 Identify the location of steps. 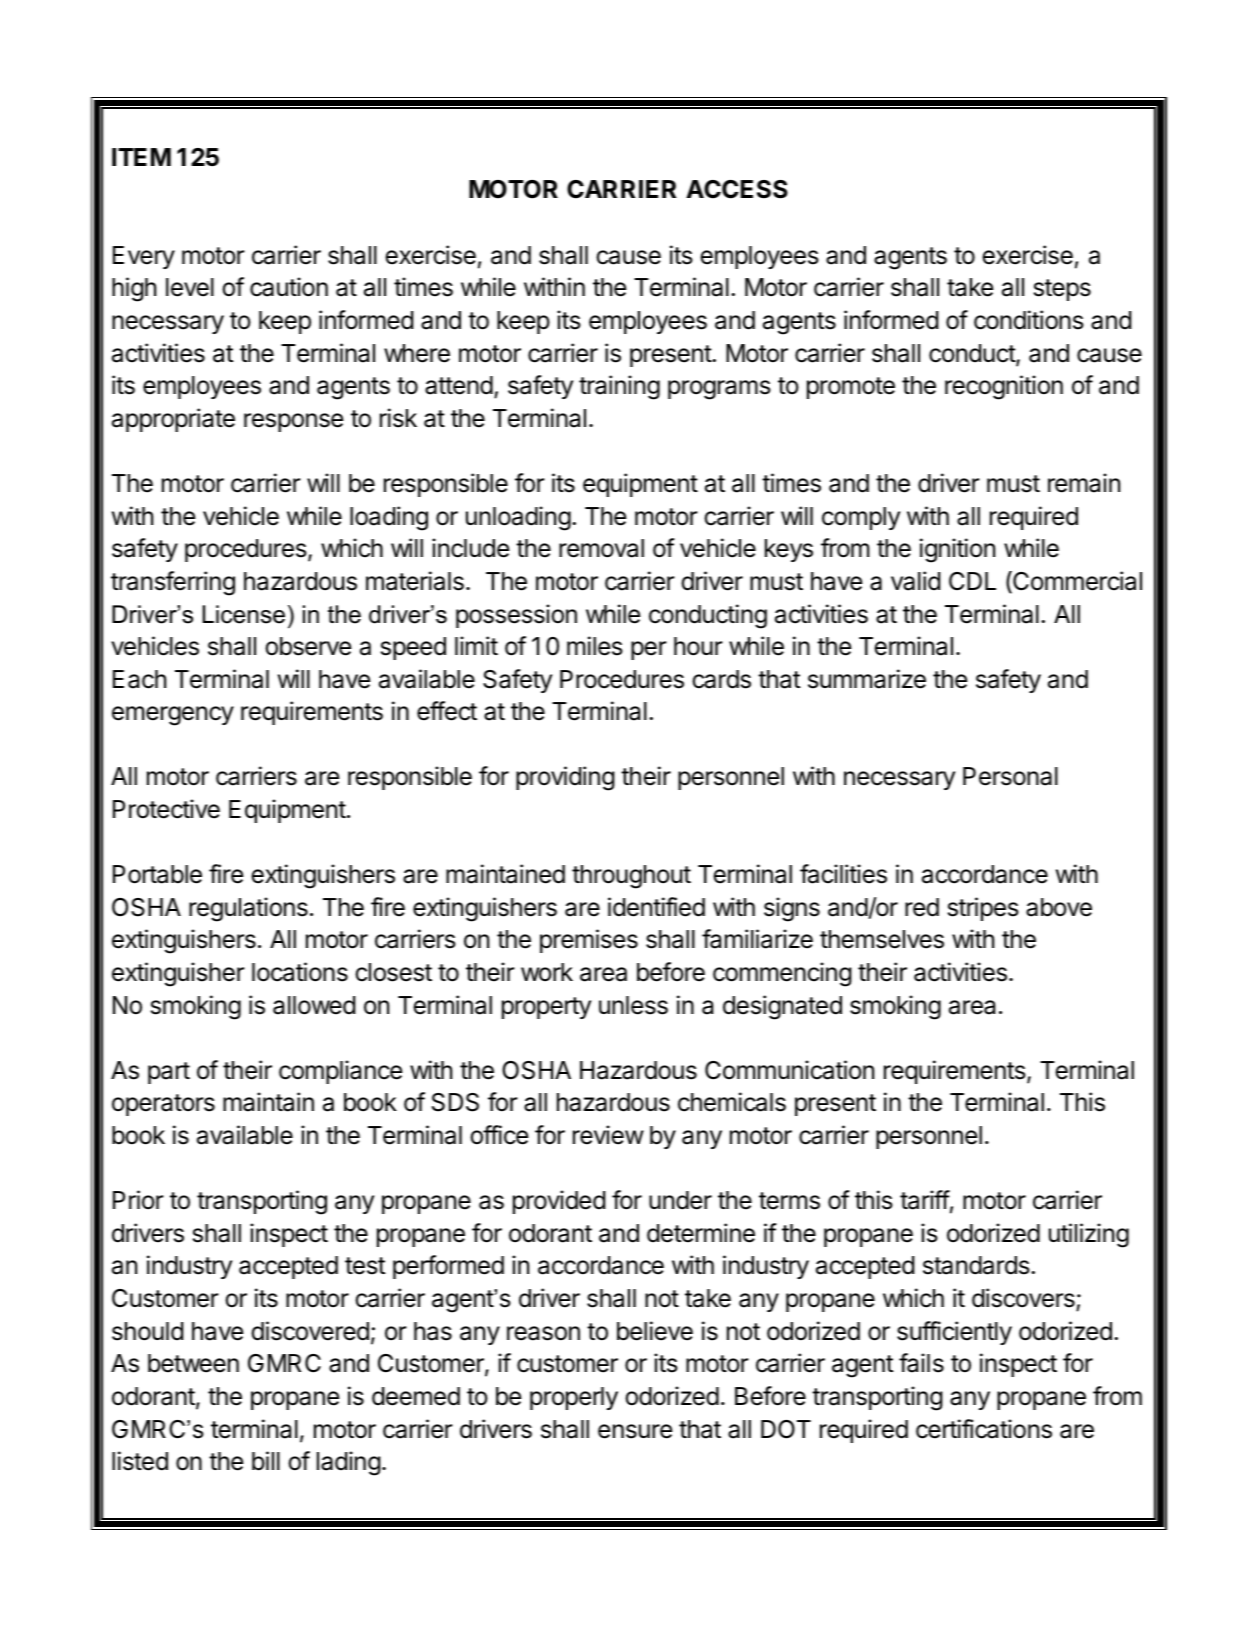
(1062, 290).
